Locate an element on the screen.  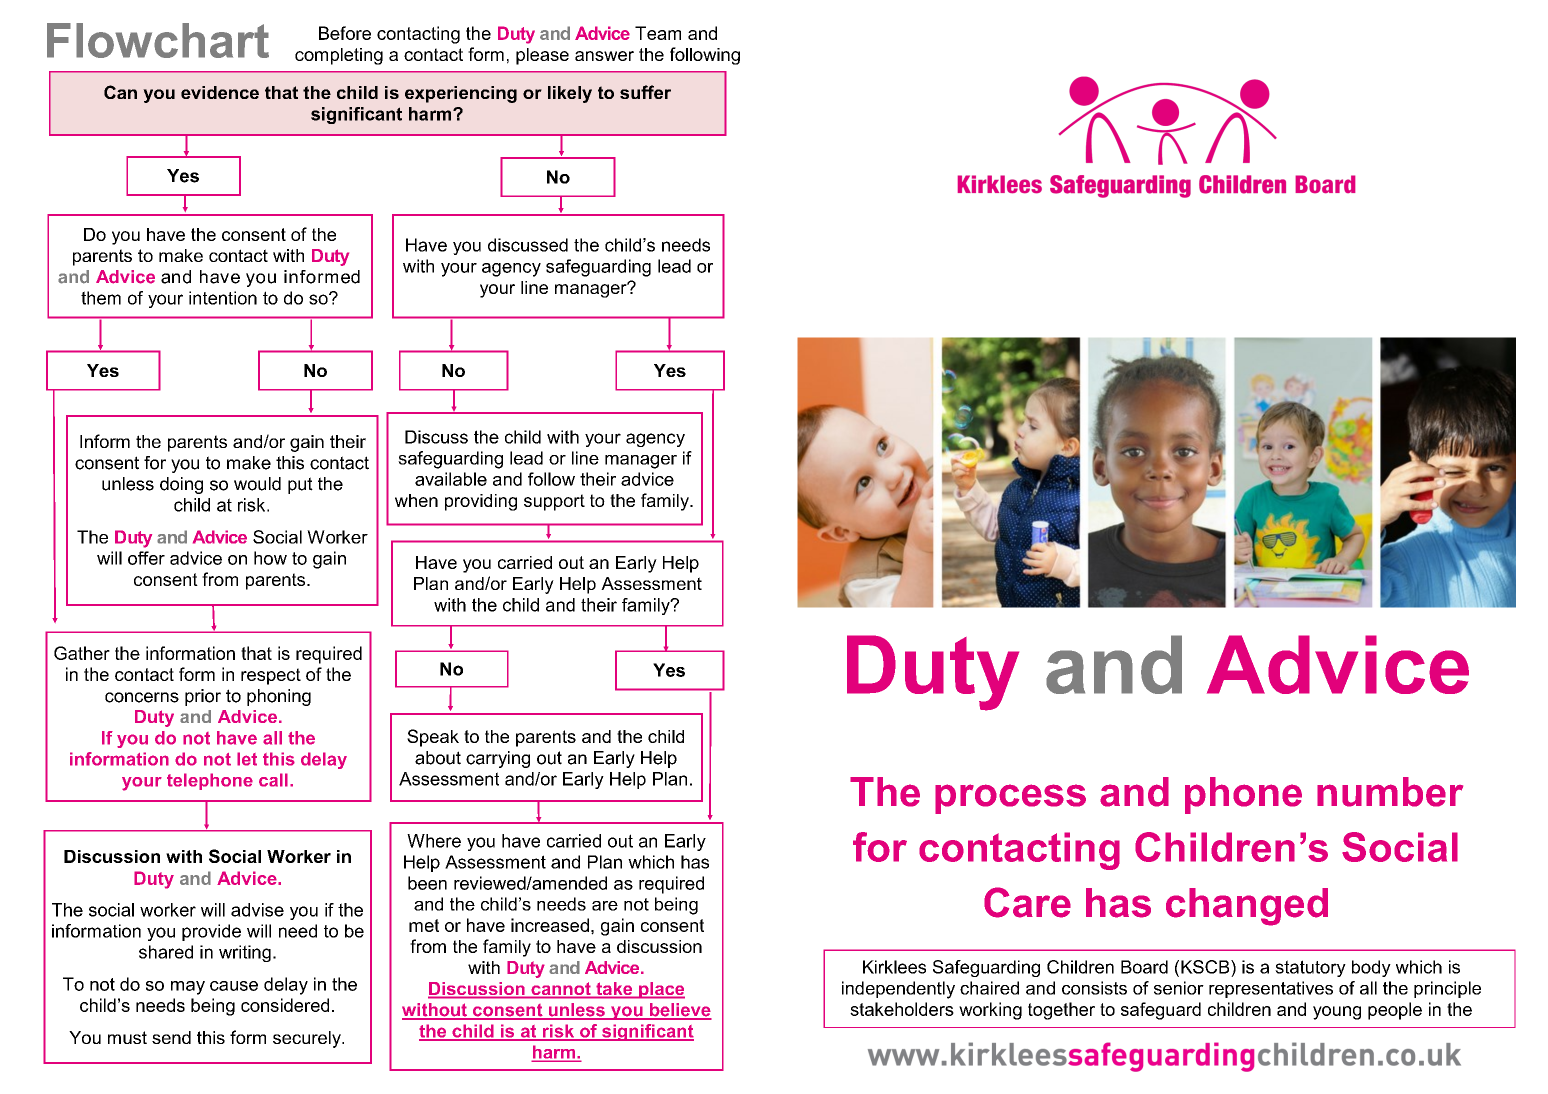
how is located at coordinates (270, 558).
